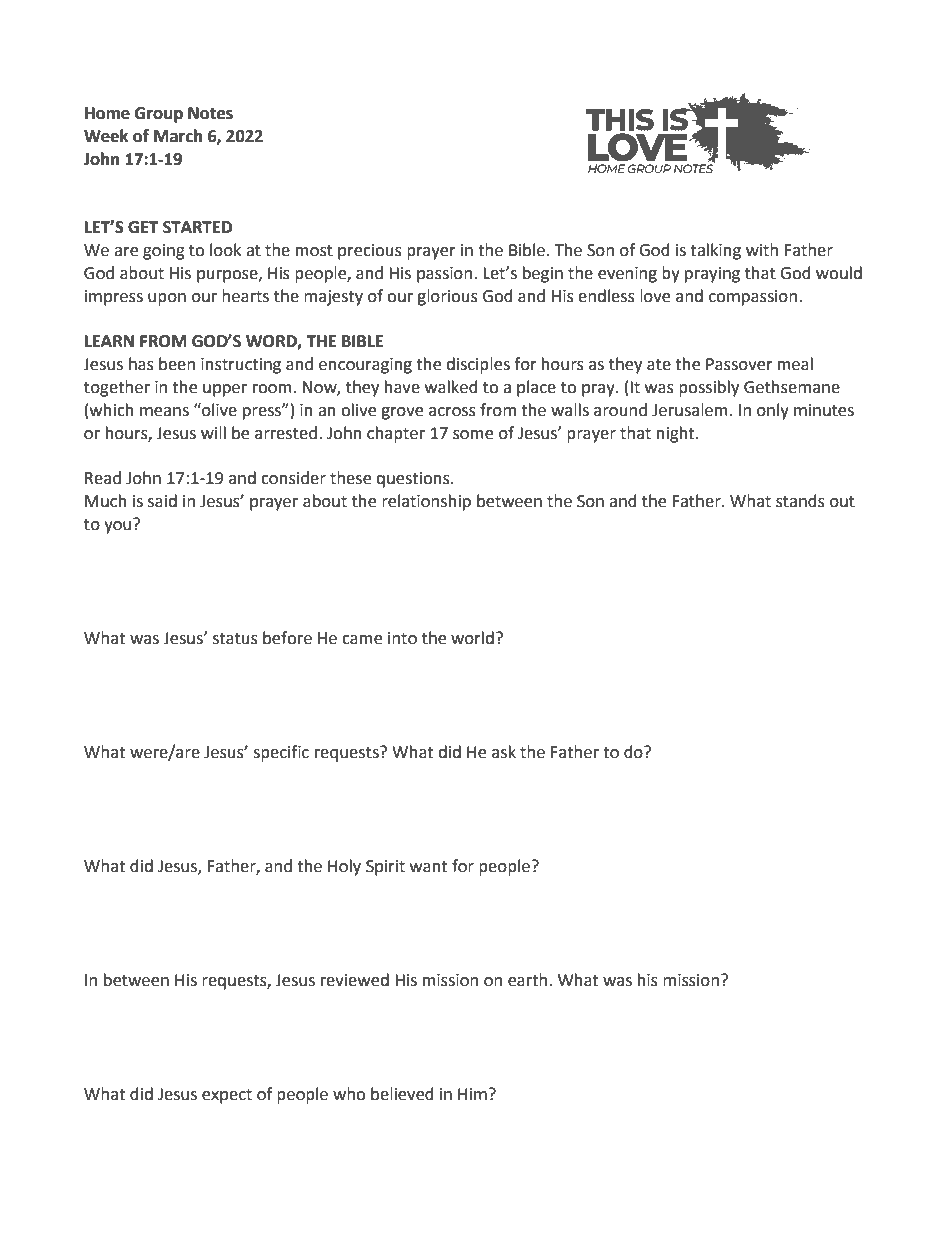 This screenshot has height=1233, width=952. What do you see at coordinates (227, 1096) in the screenshot?
I see `expect` at bounding box center [227, 1096].
